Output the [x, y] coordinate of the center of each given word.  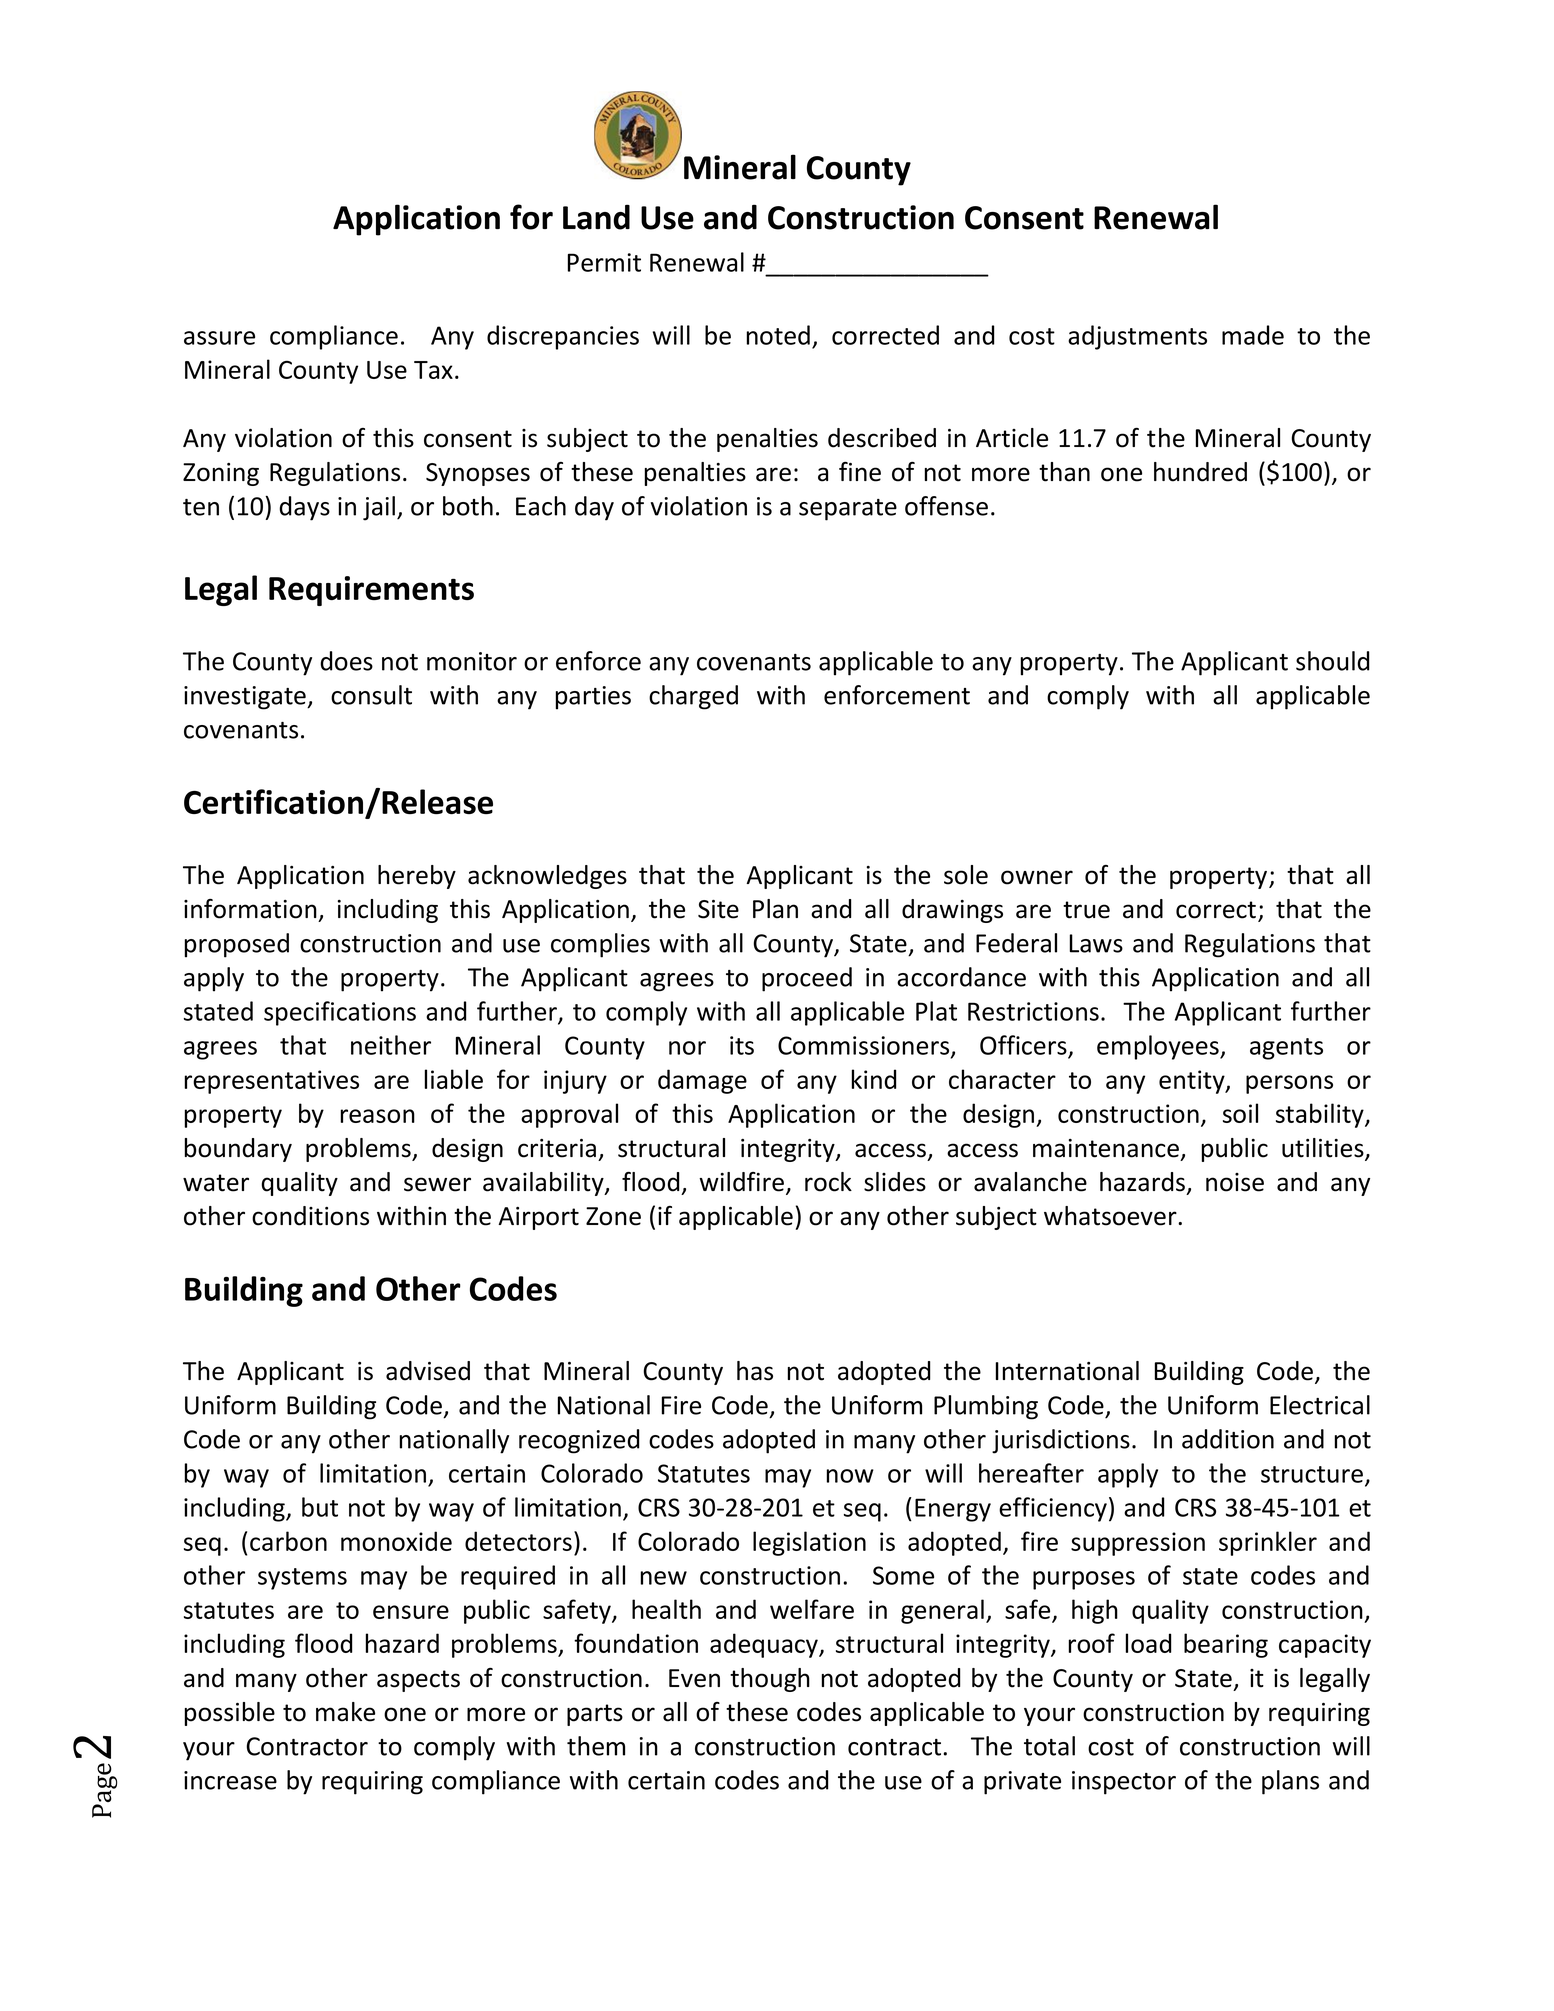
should [1332, 661]
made [1253, 335]
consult [371, 695]
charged [693, 697]
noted [778, 335]
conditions [310, 1216]
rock [828, 1182]
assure [219, 338]
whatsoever [1111, 1216]
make [345, 1712]
